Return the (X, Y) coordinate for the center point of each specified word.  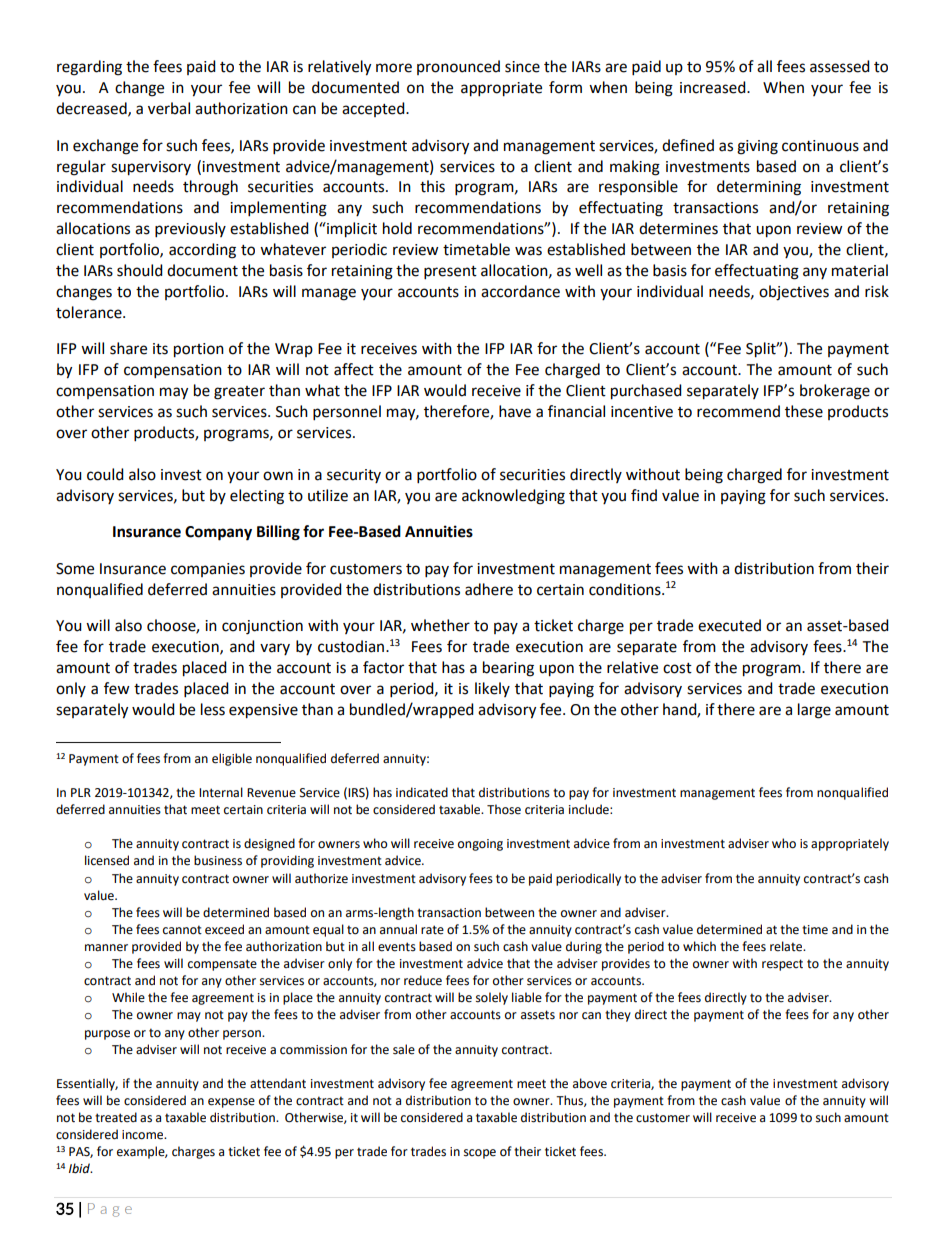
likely (492, 689)
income (144, 1135)
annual (398, 929)
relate (787, 946)
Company (218, 533)
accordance (520, 291)
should (140, 270)
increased (714, 87)
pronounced (458, 67)
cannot (182, 930)
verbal (169, 108)
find (644, 495)
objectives (794, 293)
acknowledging (513, 497)
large (814, 711)
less (213, 709)
